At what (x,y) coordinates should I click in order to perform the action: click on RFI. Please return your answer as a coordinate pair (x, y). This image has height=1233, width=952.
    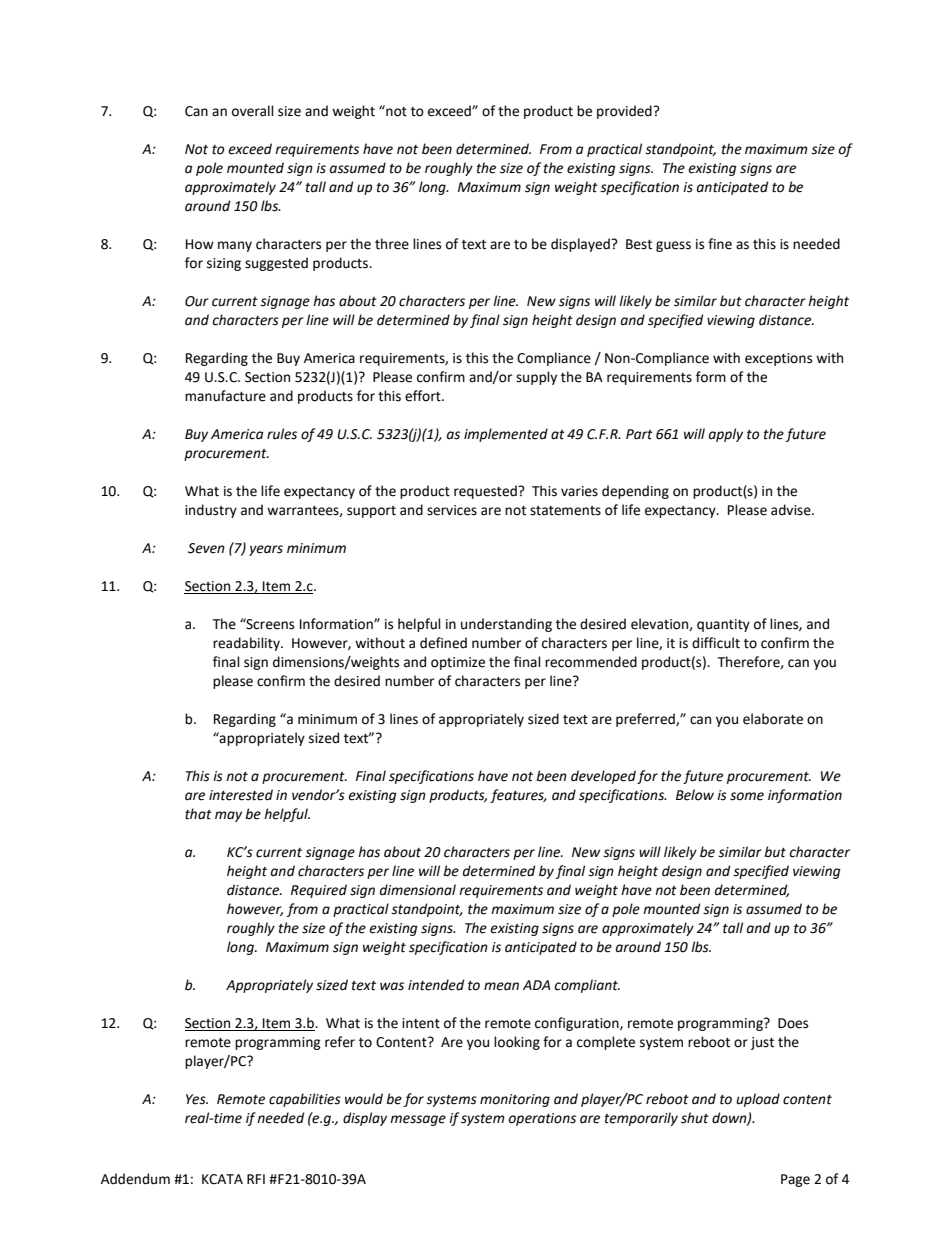
    Looking at the image, I should click on (256, 1179).
